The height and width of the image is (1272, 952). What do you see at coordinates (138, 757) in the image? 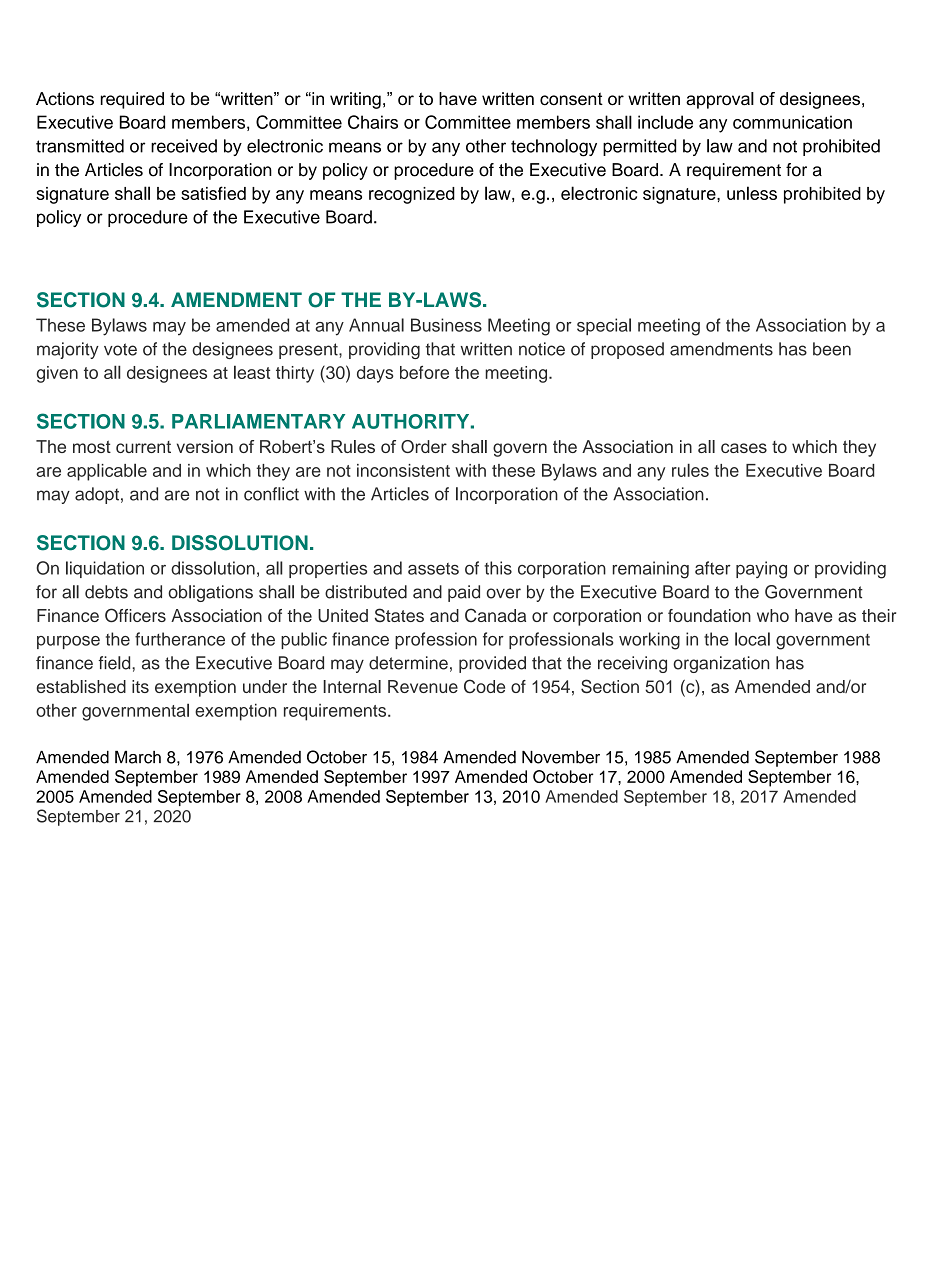
I see `March` at bounding box center [138, 757].
